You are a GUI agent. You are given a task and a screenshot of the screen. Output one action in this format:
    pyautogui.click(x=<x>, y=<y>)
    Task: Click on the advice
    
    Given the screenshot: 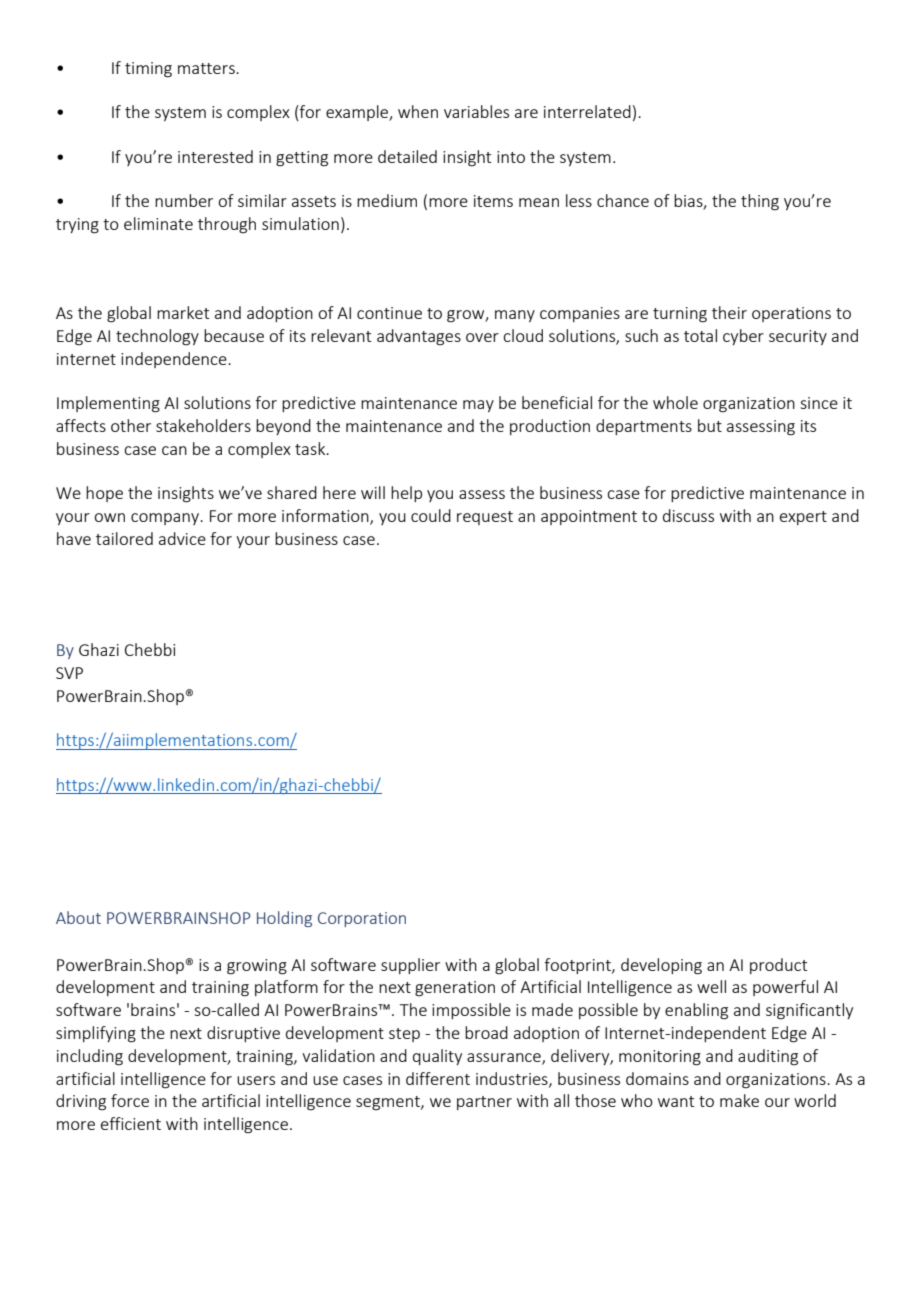 What is the action you would take?
    pyautogui.click(x=182, y=538)
